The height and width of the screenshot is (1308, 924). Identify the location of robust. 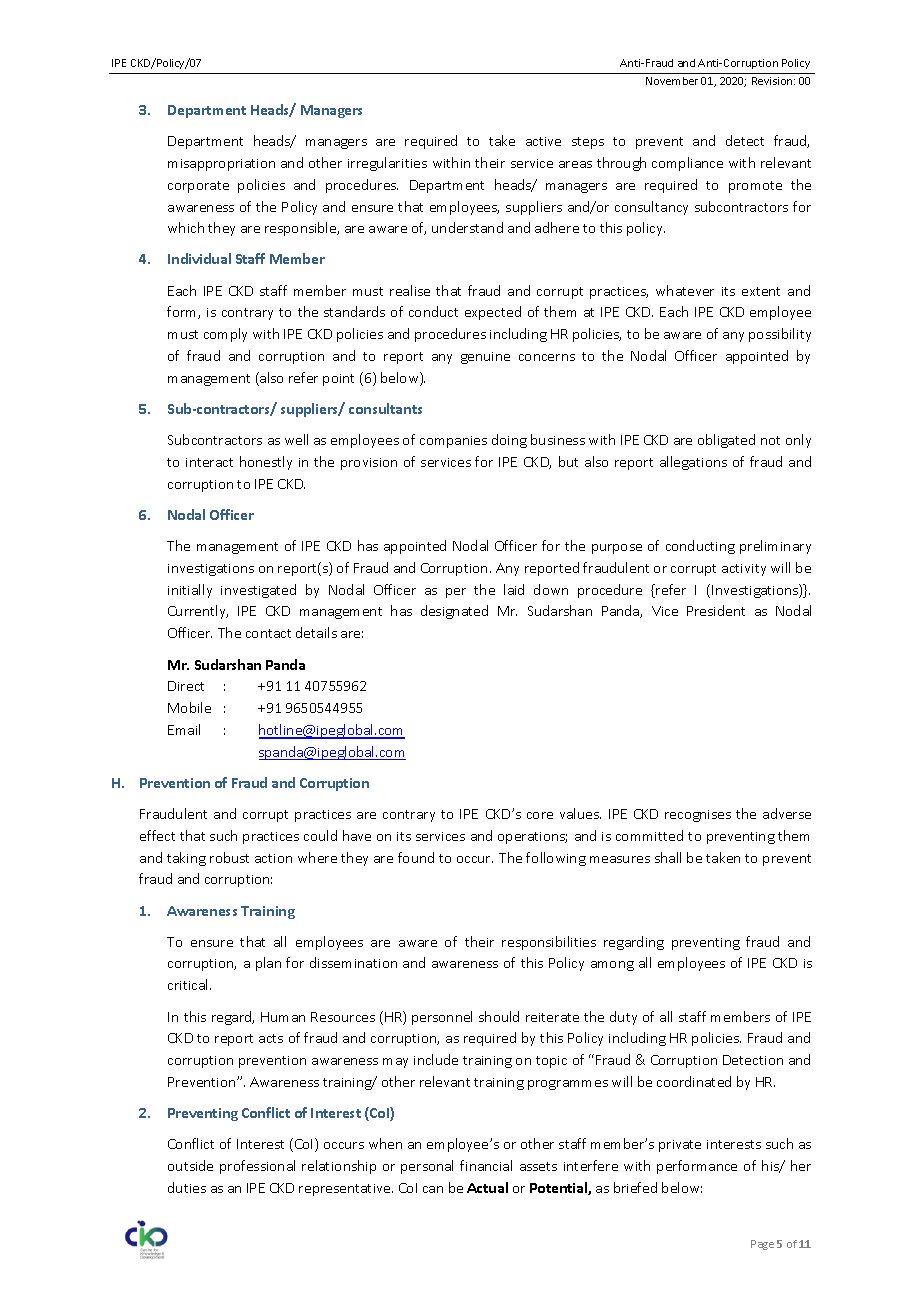
(229, 857).
